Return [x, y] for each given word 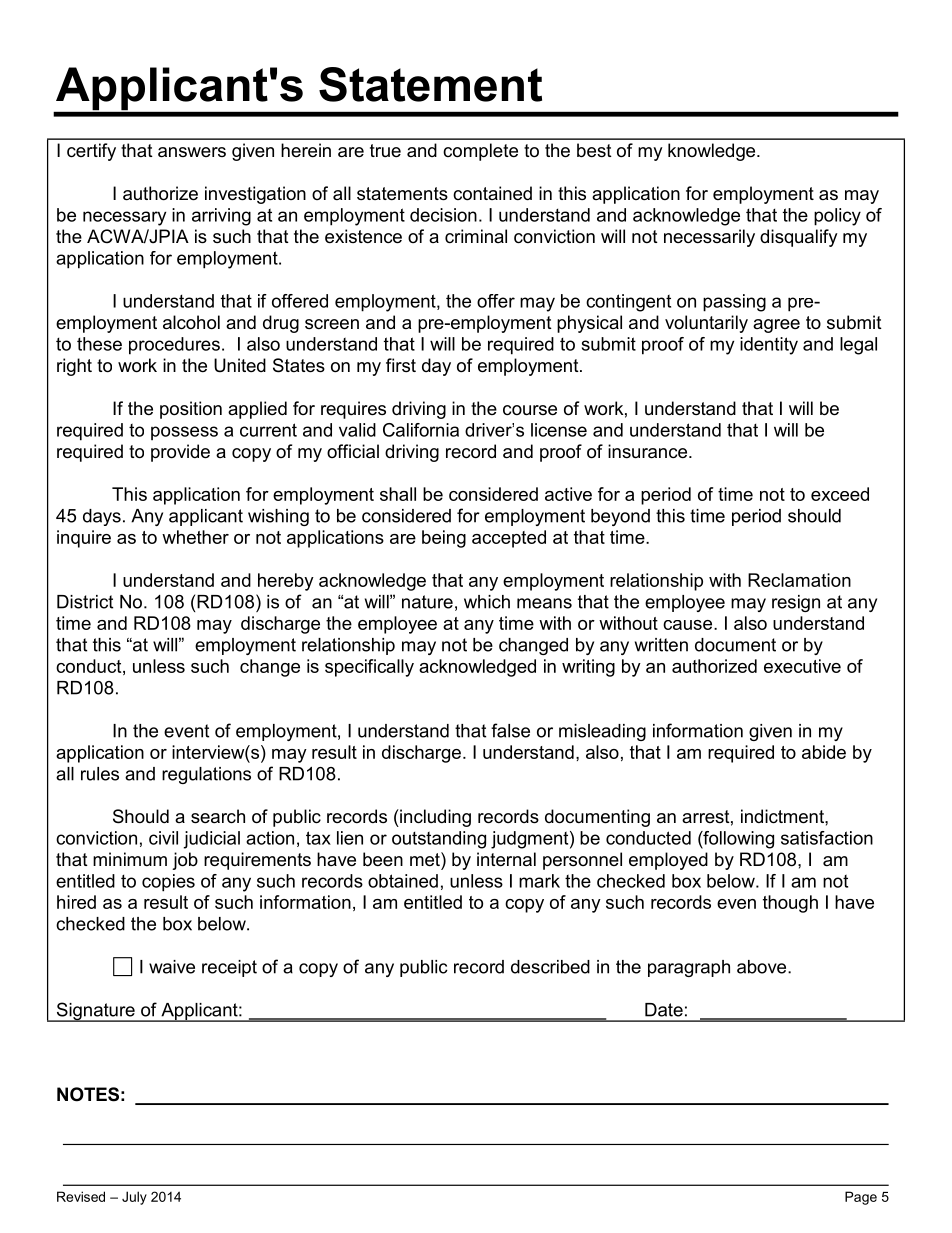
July [134, 1198]
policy [837, 217]
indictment [783, 816]
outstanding [439, 840]
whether [195, 537]
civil [163, 838]
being [444, 539]
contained [492, 193]
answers [192, 152]
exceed [840, 494]
